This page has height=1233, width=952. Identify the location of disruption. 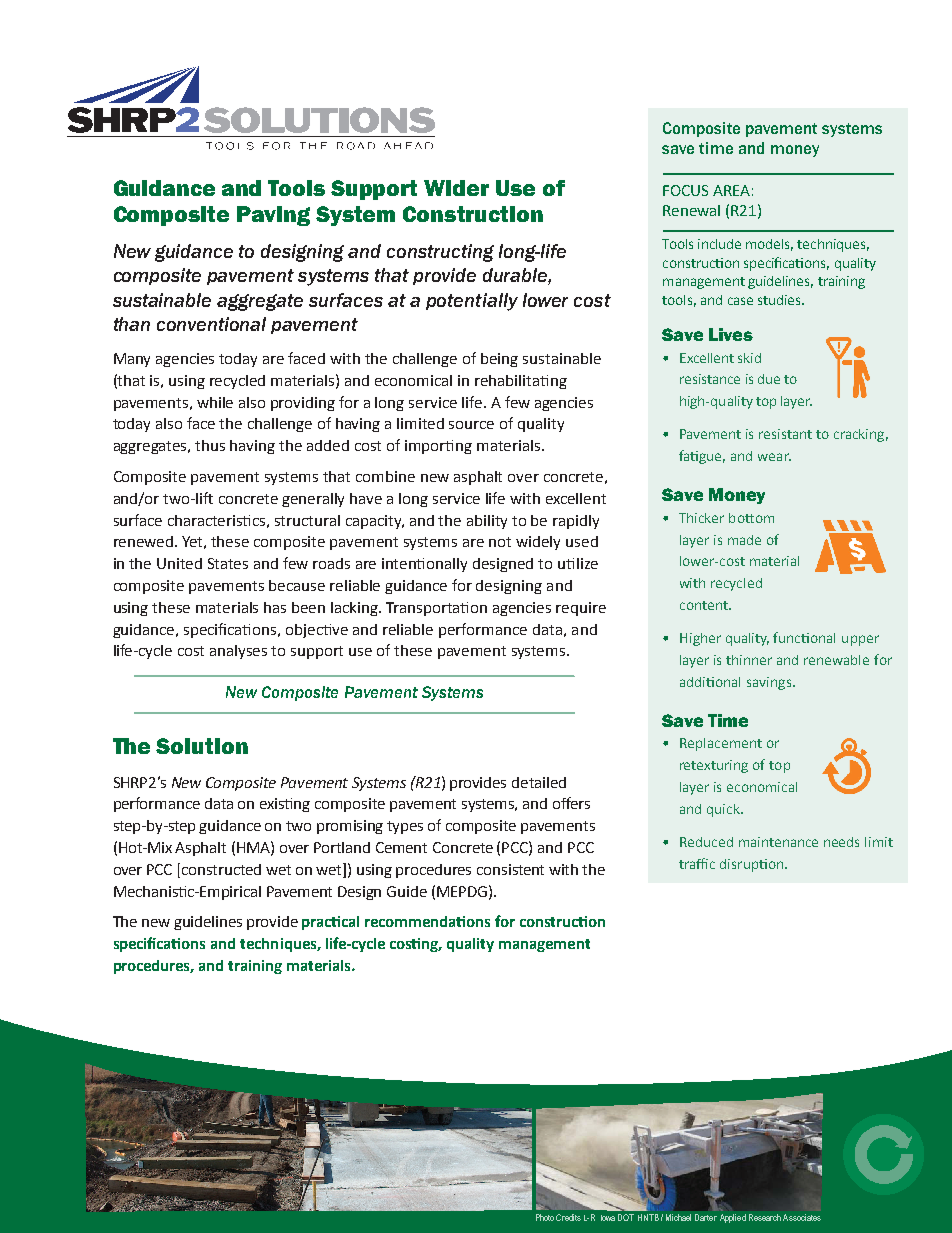
(753, 865).
